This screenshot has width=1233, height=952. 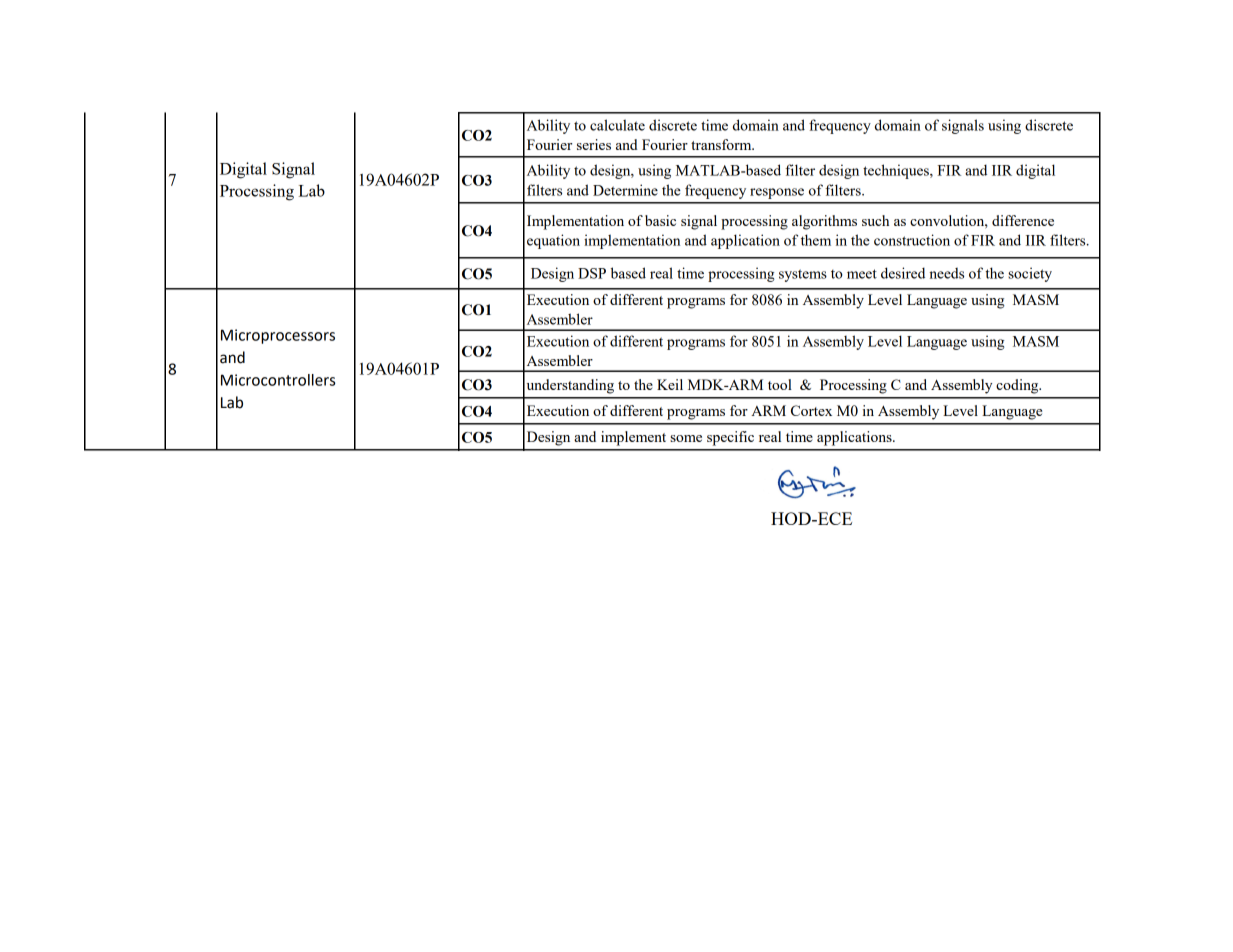 What do you see at coordinates (594, 144) in the screenshot?
I see `series` at bounding box center [594, 144].
